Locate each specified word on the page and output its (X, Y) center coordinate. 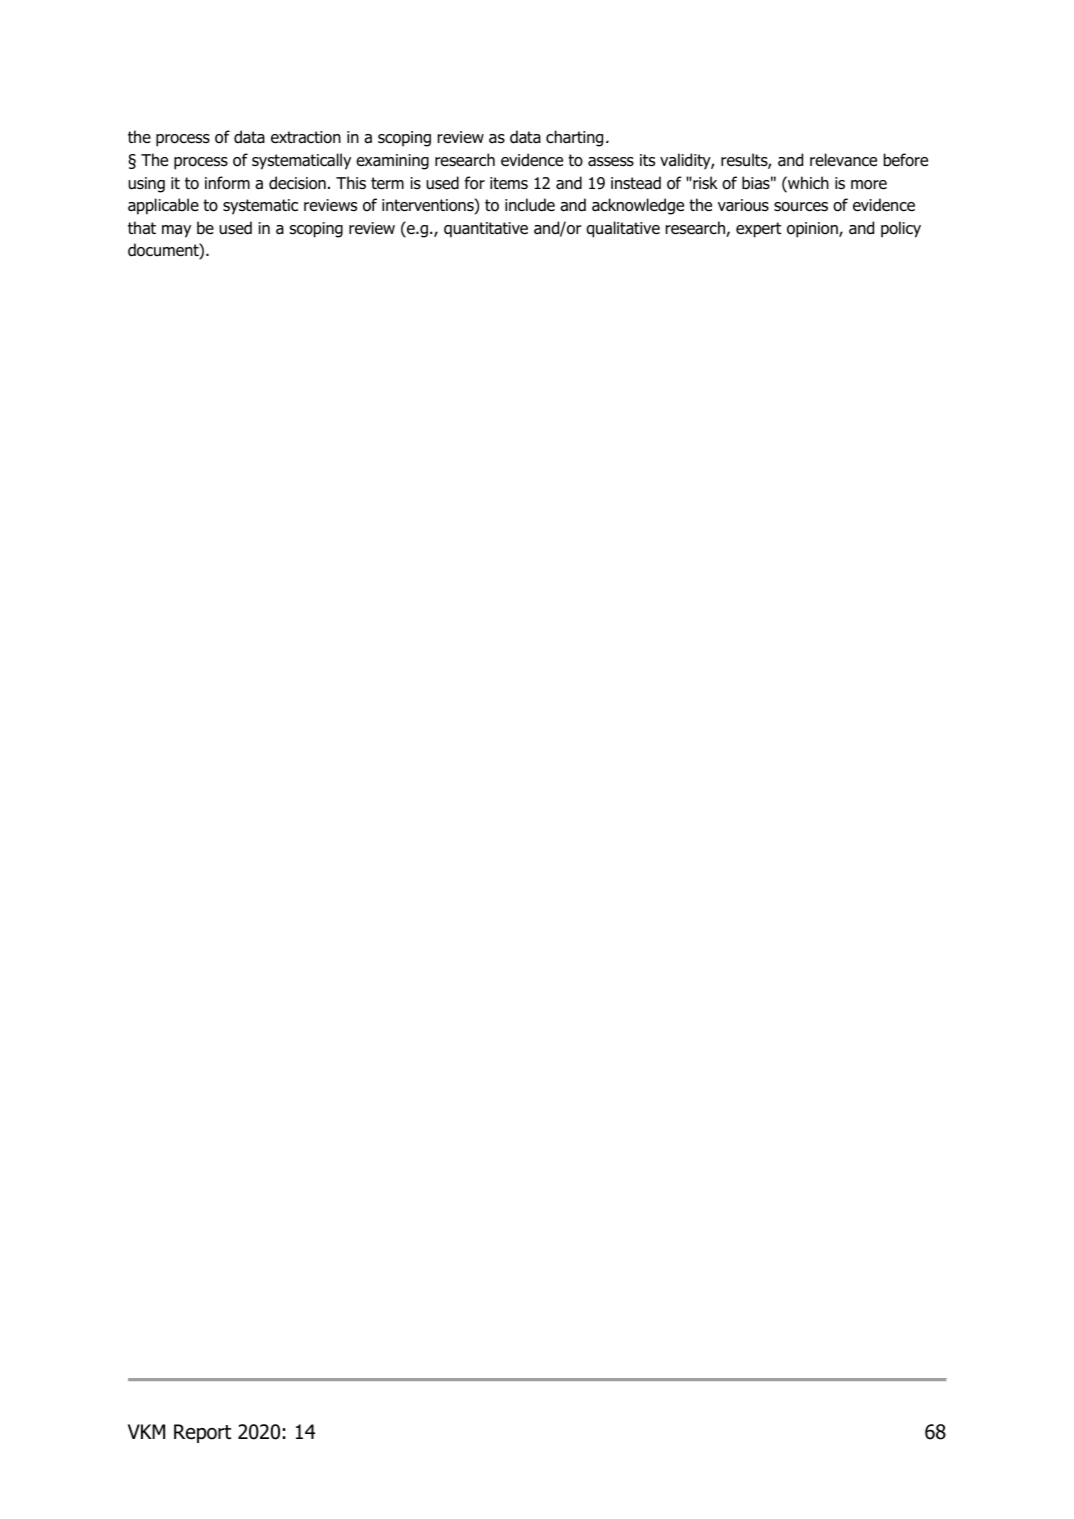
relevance (843, 160)
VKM (146, 1431)
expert (758, 230)
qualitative (623, 229)
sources (801, 207)
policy (901, 229)
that (142, 228)
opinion (813, 230)
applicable (163, 206)
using (146, 185)
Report (202, 1433)
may (176, 231)
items (509, 183)
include (530, 205)
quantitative (486, 230)
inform (227, 183)
